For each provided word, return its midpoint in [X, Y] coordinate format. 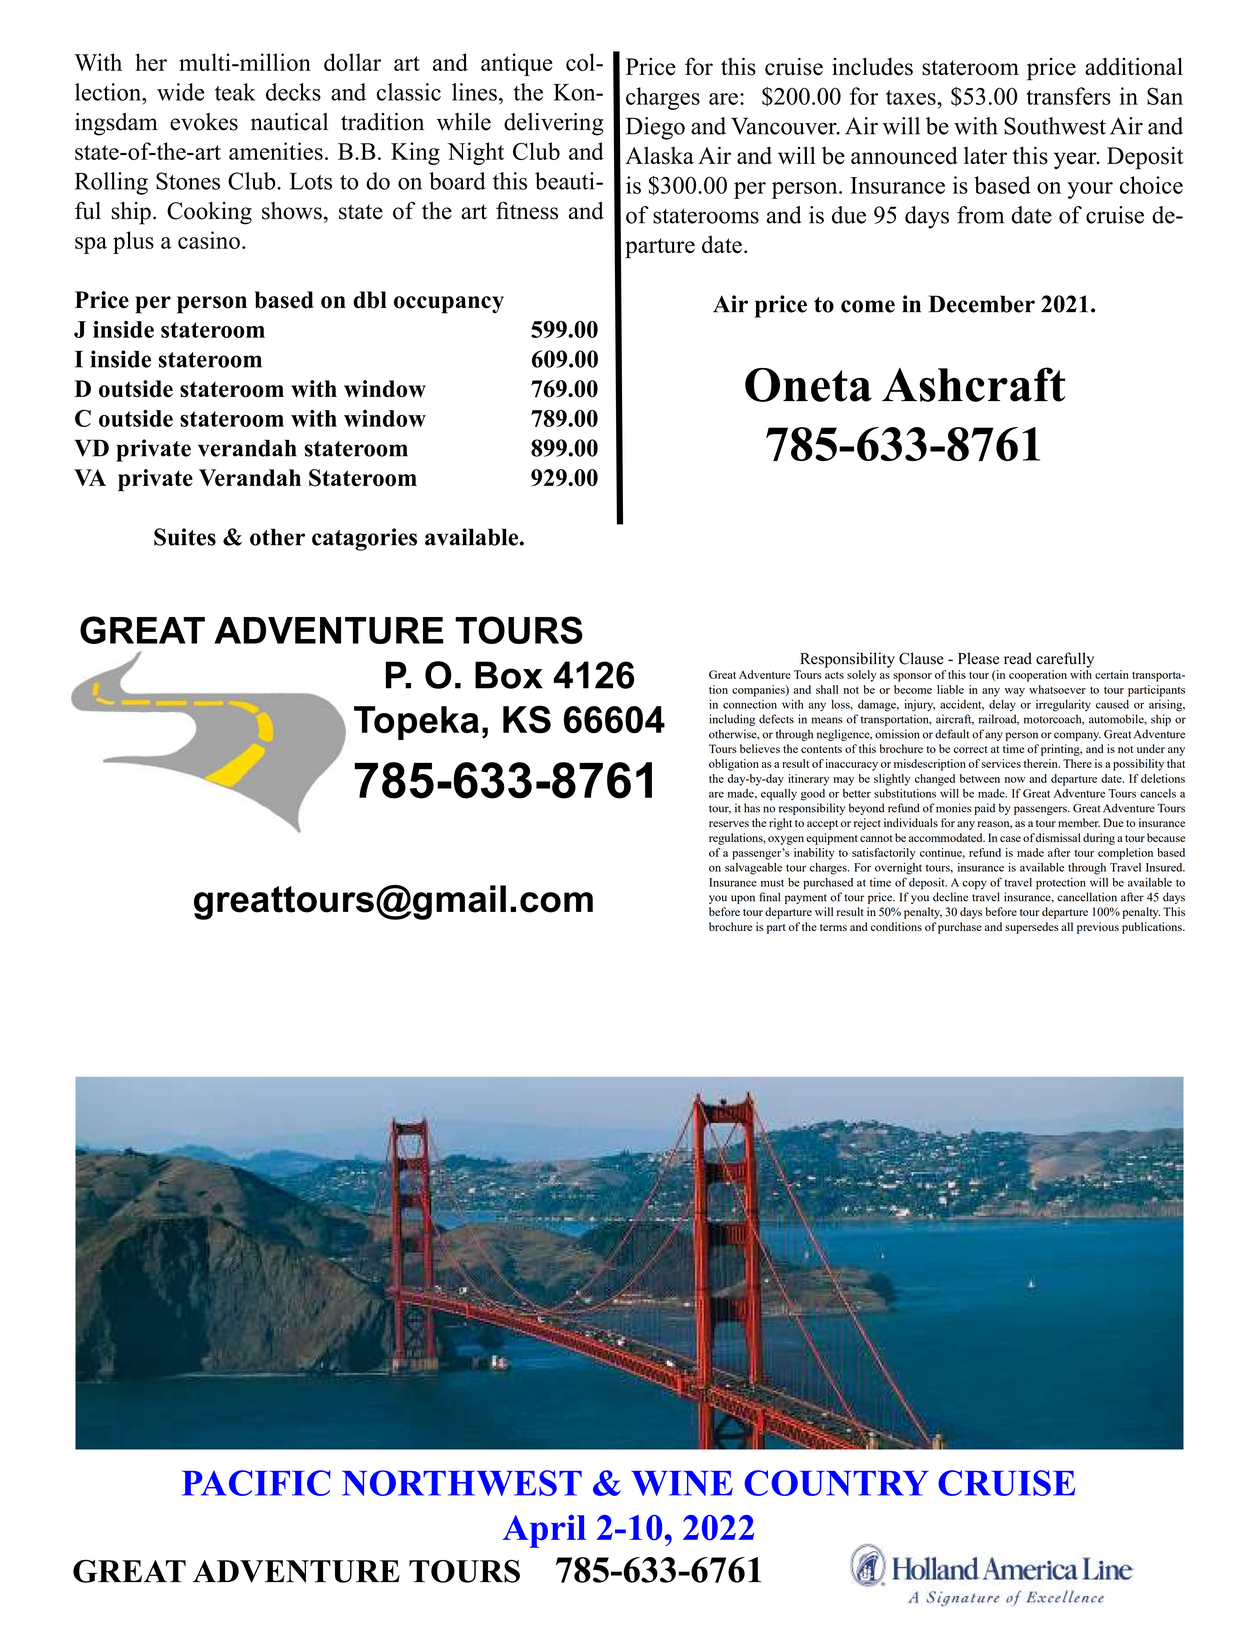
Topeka [416, 723]
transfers [1068, 96]
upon [743, 899]
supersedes [1032, 928]
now [1015, 780]
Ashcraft [973, 384]
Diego [655, 128]
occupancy [449, 305]
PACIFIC [256, 1483]
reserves [729, 824]
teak [235, 92]
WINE [682, 1483]
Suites [185, 537]
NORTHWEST [462, 1483]
